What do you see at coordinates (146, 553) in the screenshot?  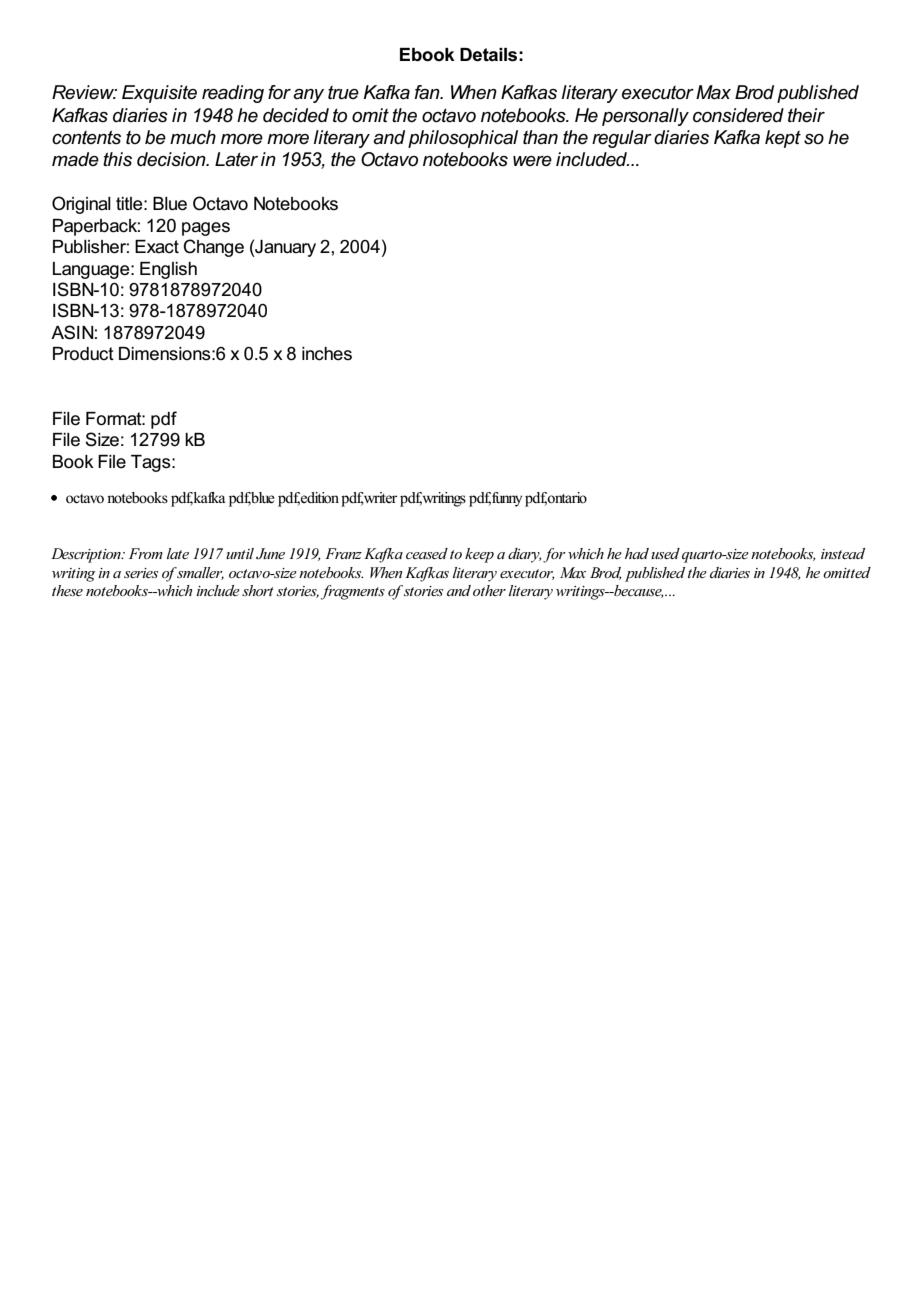 I see `From` at bounding box center [146, 553].
